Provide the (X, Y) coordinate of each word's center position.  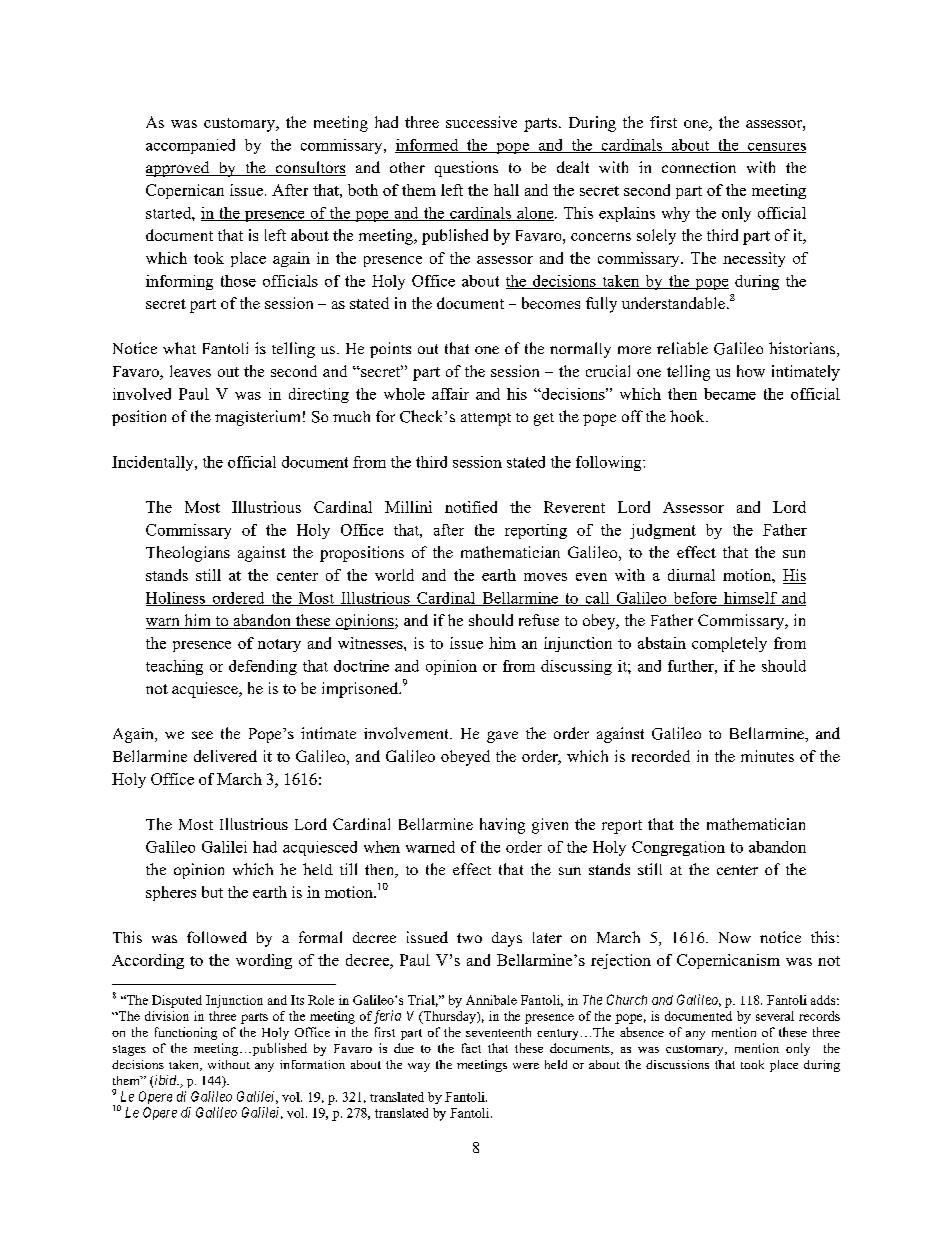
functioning (186, 1033)
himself (750, 599)
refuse (539, 620)
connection (699, 167)
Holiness (176, 599)
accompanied (190, 146)
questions (466, 169)
